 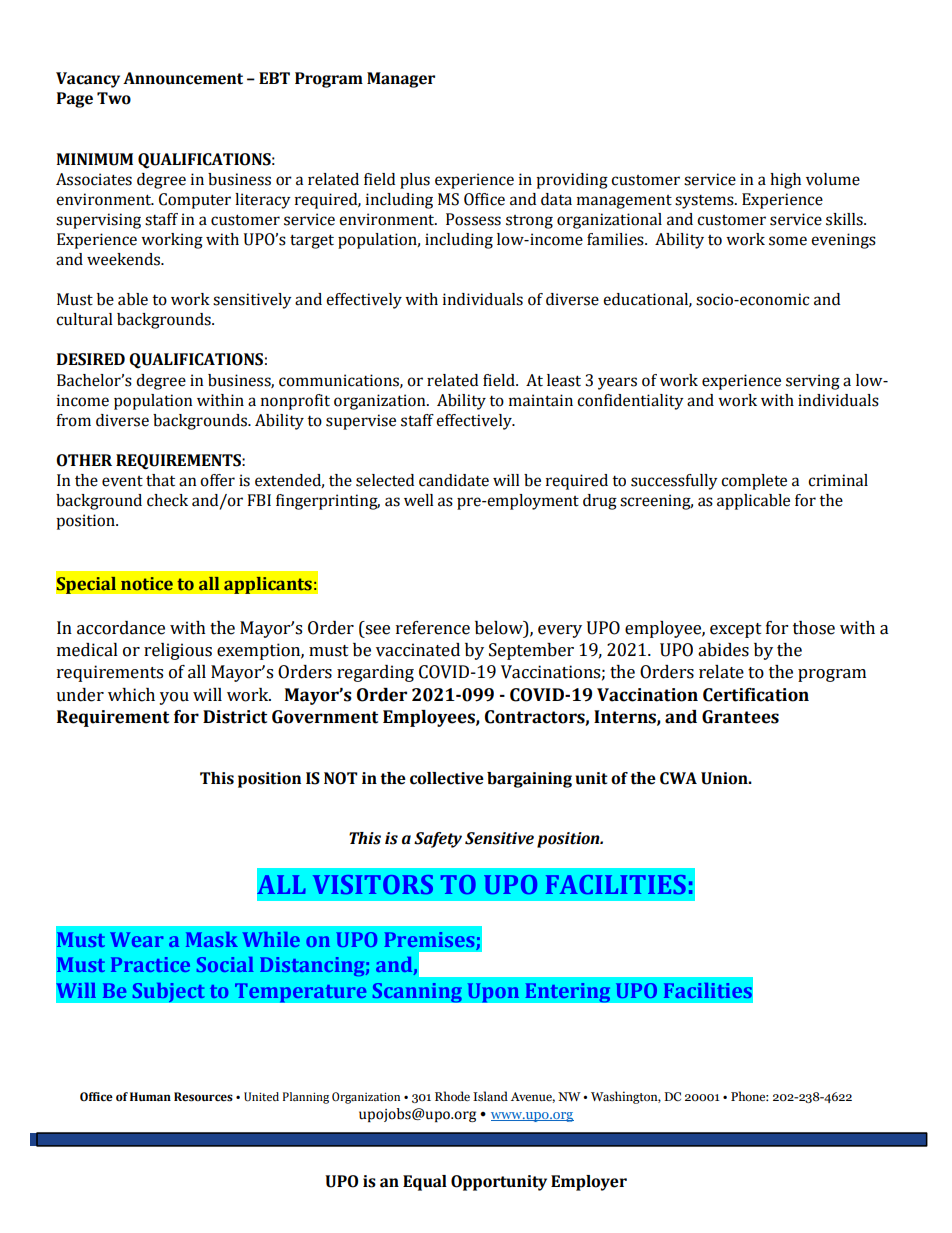 I want to click on high, so click(x=785, y=181).
